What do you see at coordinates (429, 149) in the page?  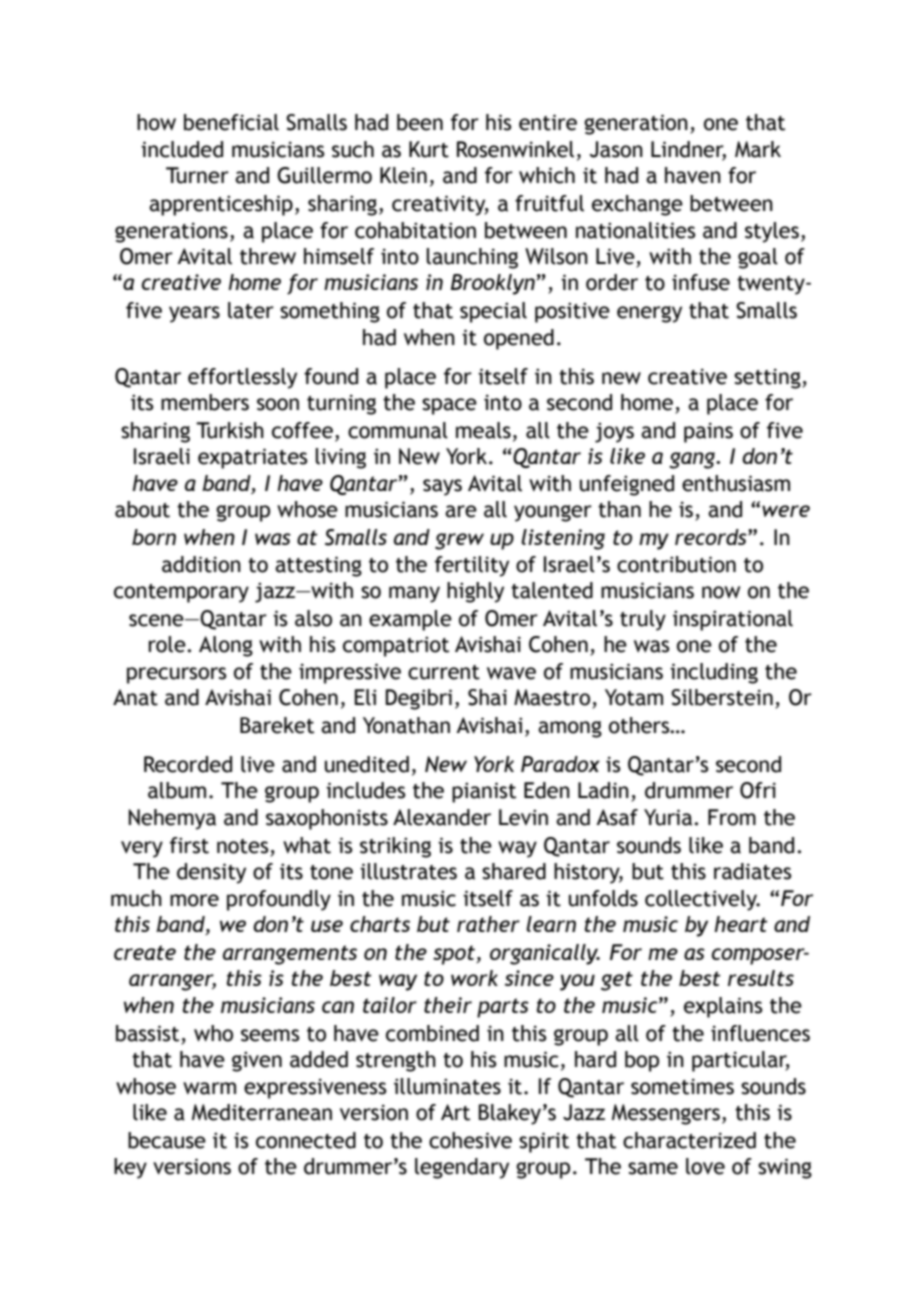 I see `Kurt` at bounding box center [429, 149].
